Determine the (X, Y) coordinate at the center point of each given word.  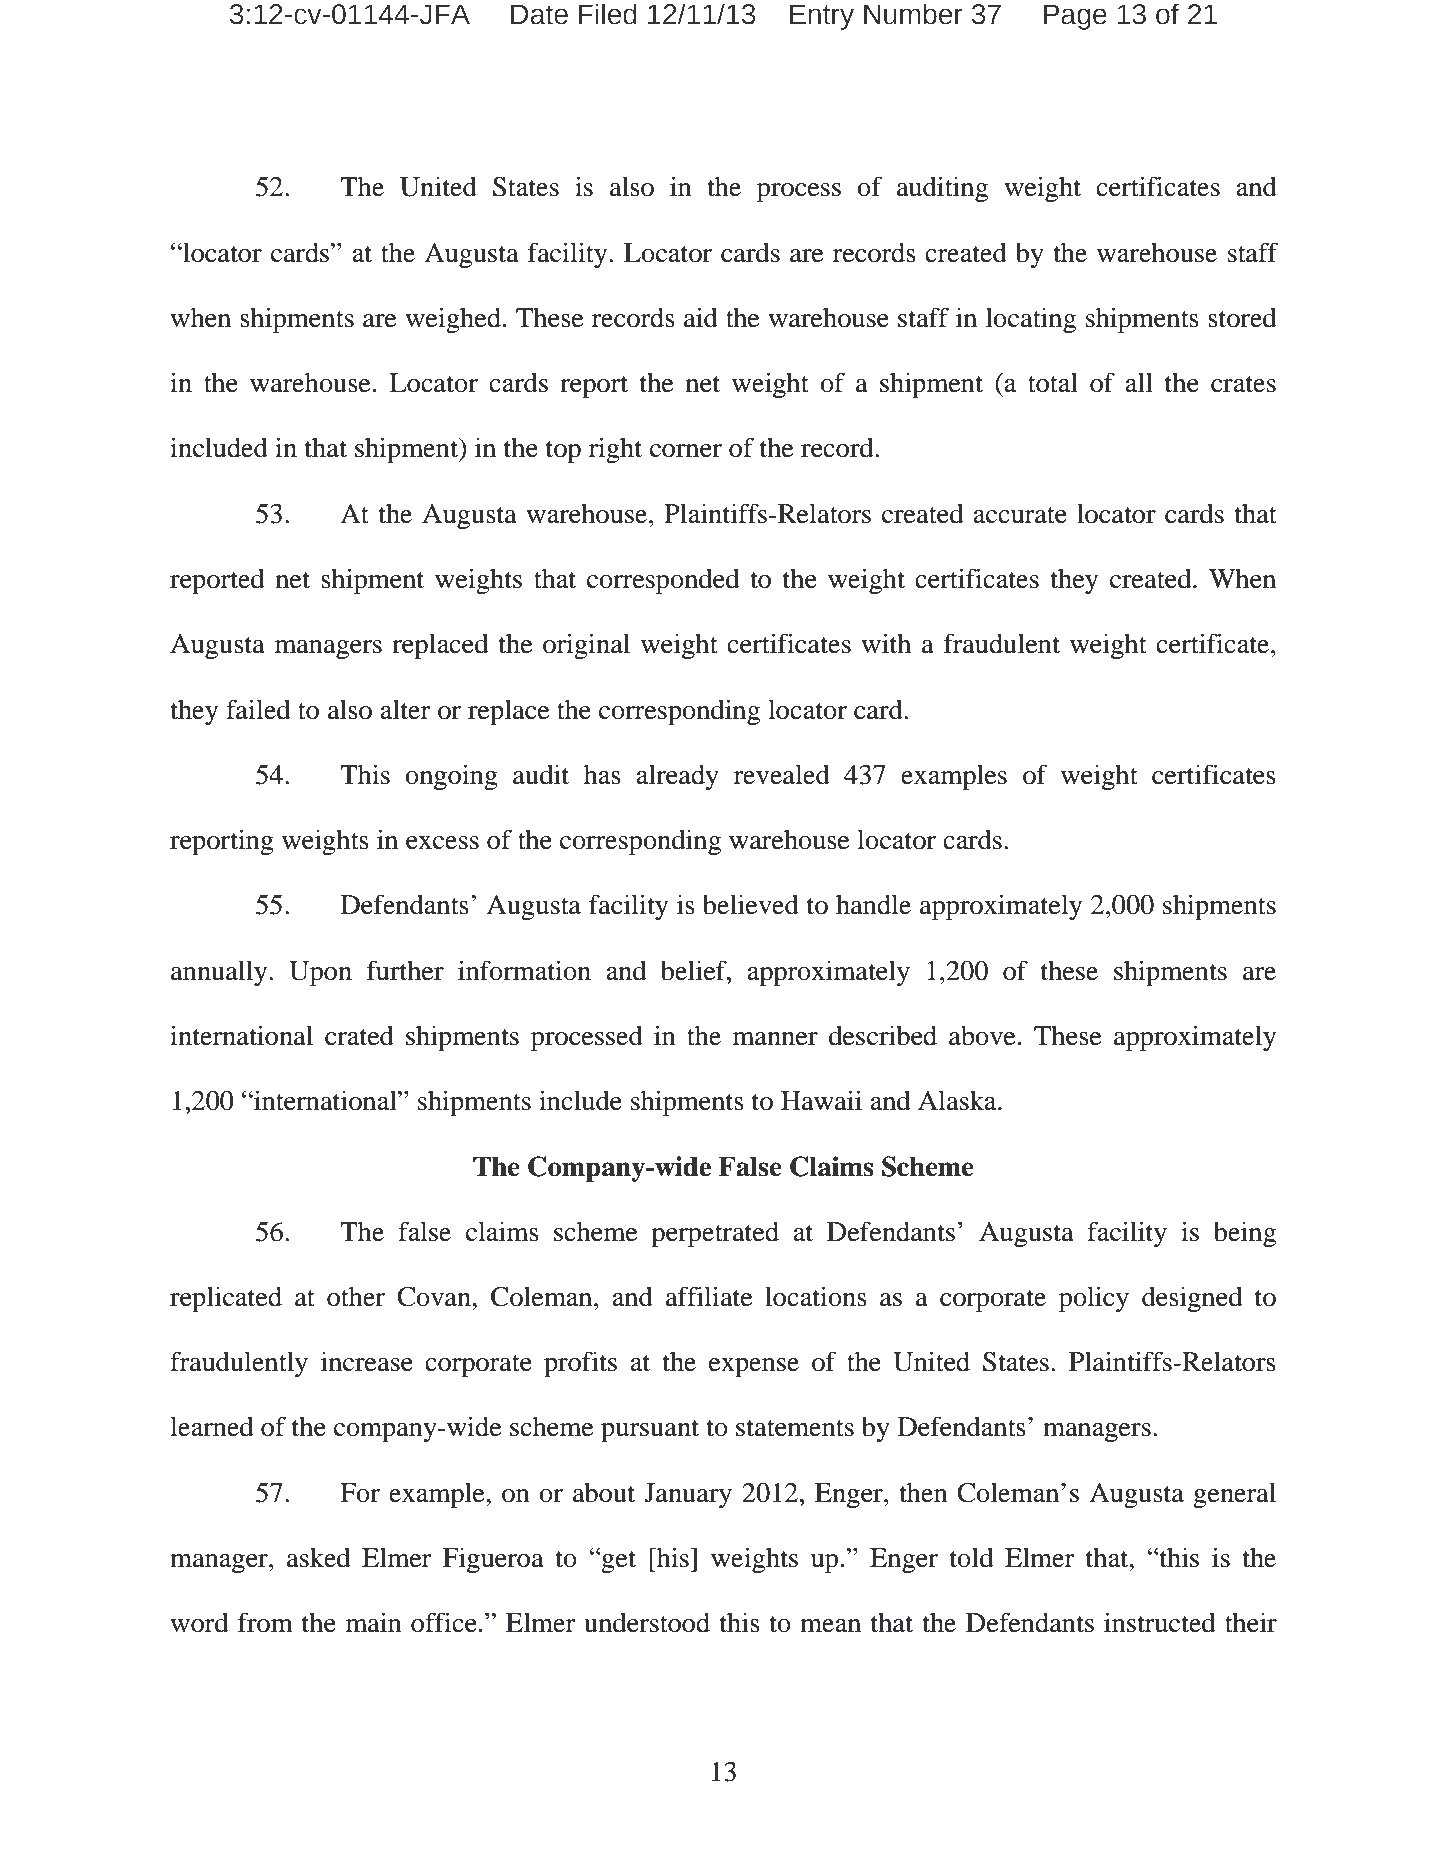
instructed (1160, 1622)
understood (647, 1622)
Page (1075, 17)
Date (539, 14)
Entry (822, 17)
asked (319, 1558)
